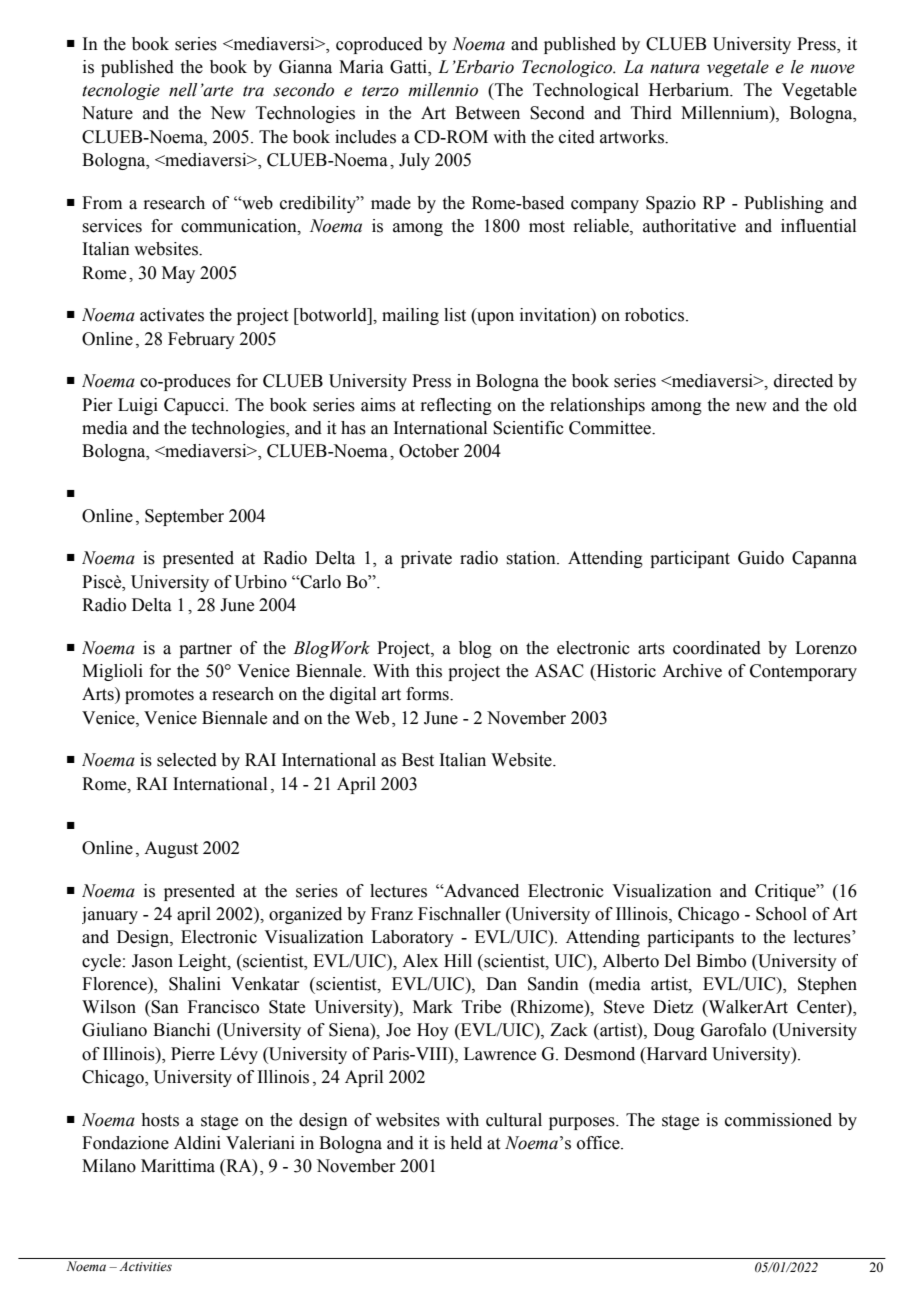 This image has height=1308, width=924. What do you see at coordinates (171, 849) in the image?
I see `August` at bounding box center [171, 849].
